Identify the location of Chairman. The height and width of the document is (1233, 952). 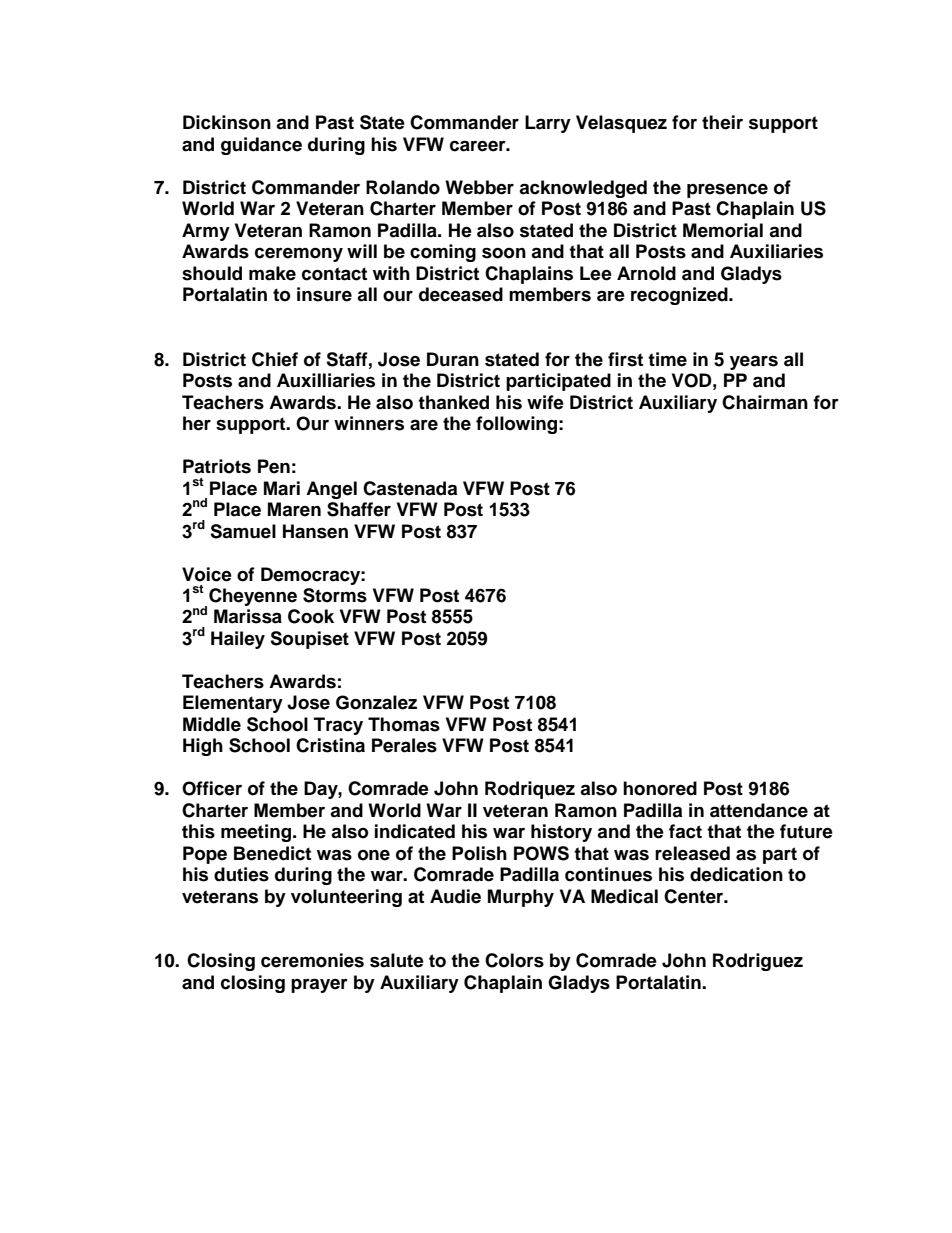
(765, 402).
